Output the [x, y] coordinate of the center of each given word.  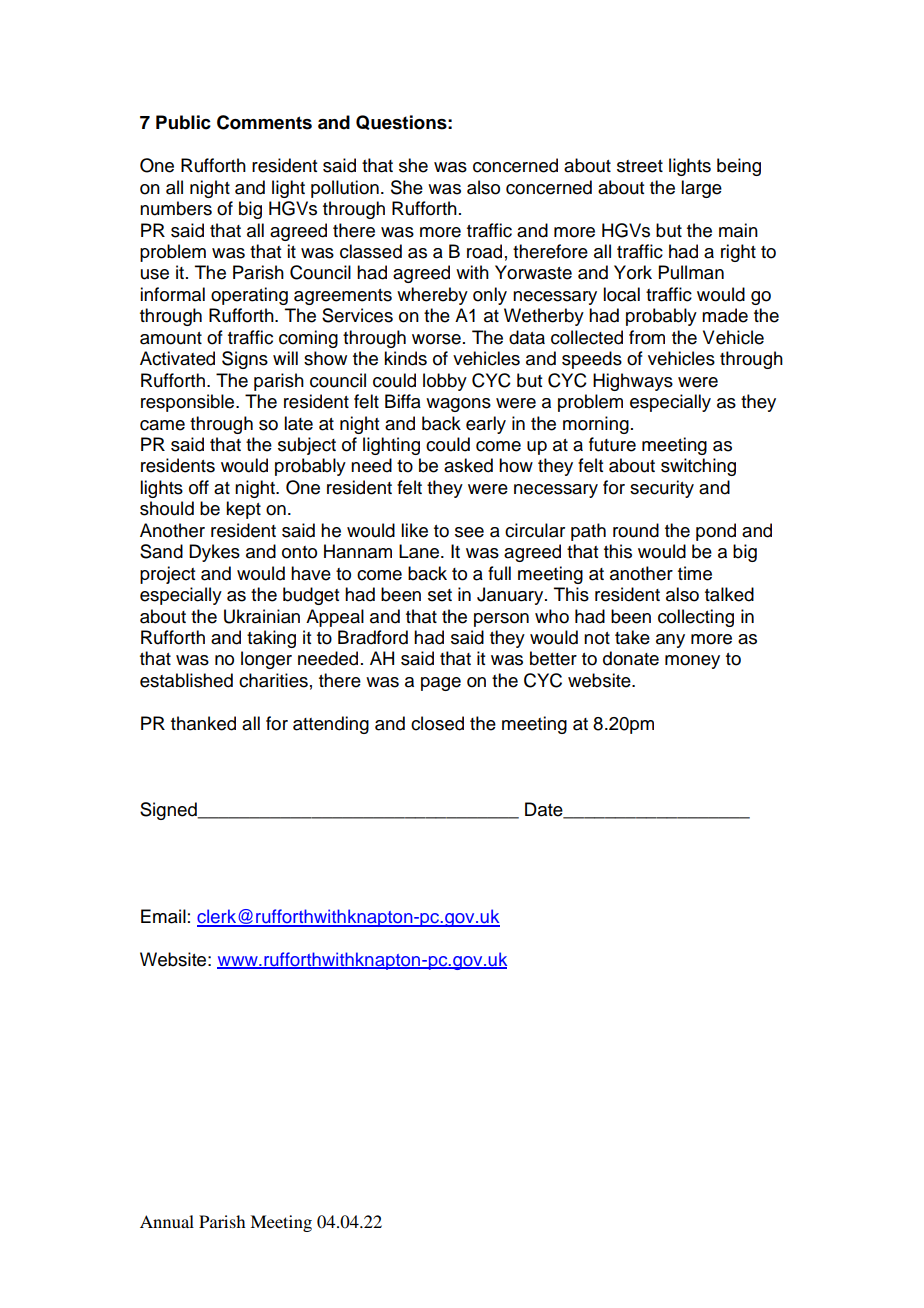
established [186, 680]
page [441, 684]
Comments [264, 122]
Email [163, 916]
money [692, 662]
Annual [167, 1221]
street [640, 166]
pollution [345, 189]
